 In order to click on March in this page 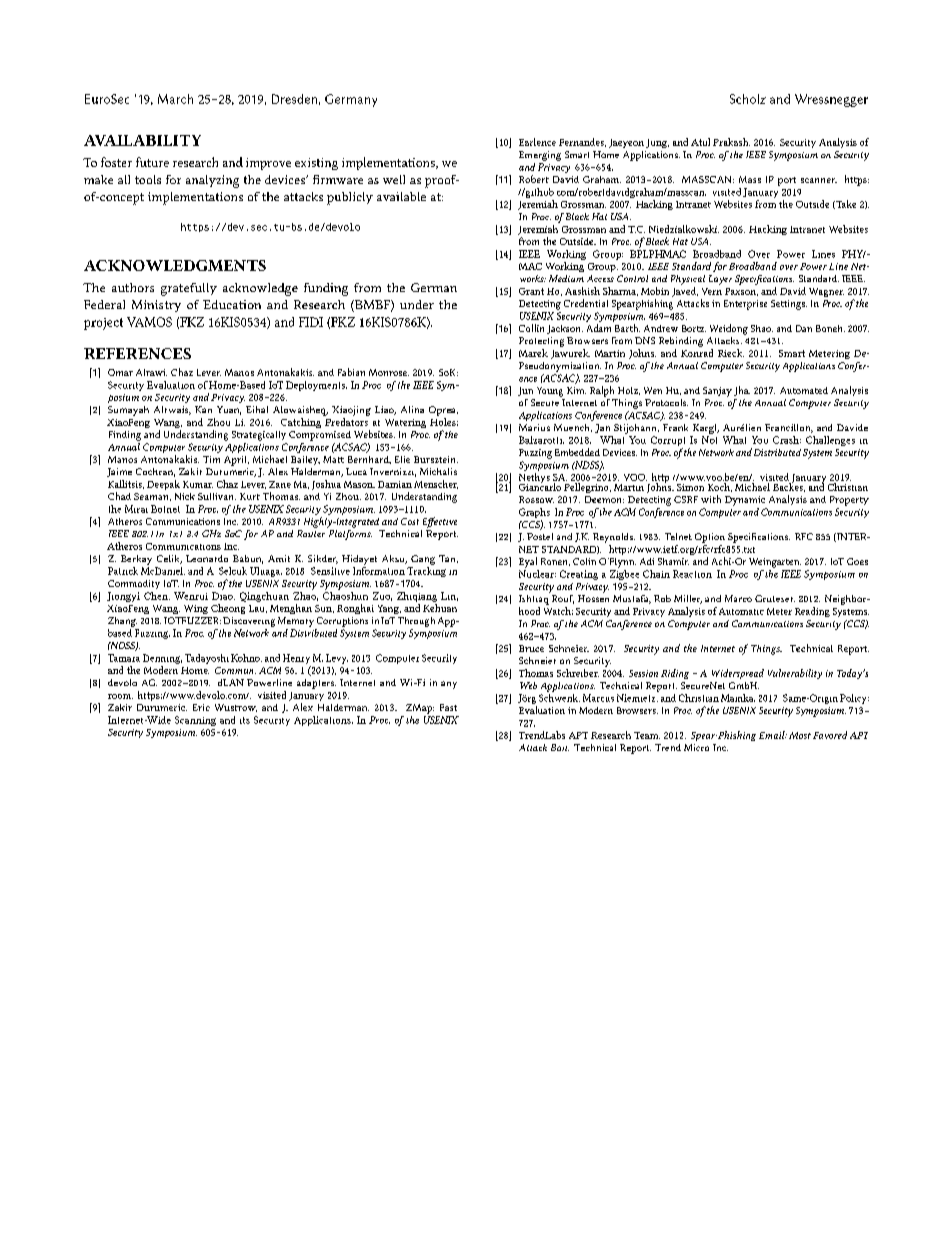, I will do `click(175, 99)`.
